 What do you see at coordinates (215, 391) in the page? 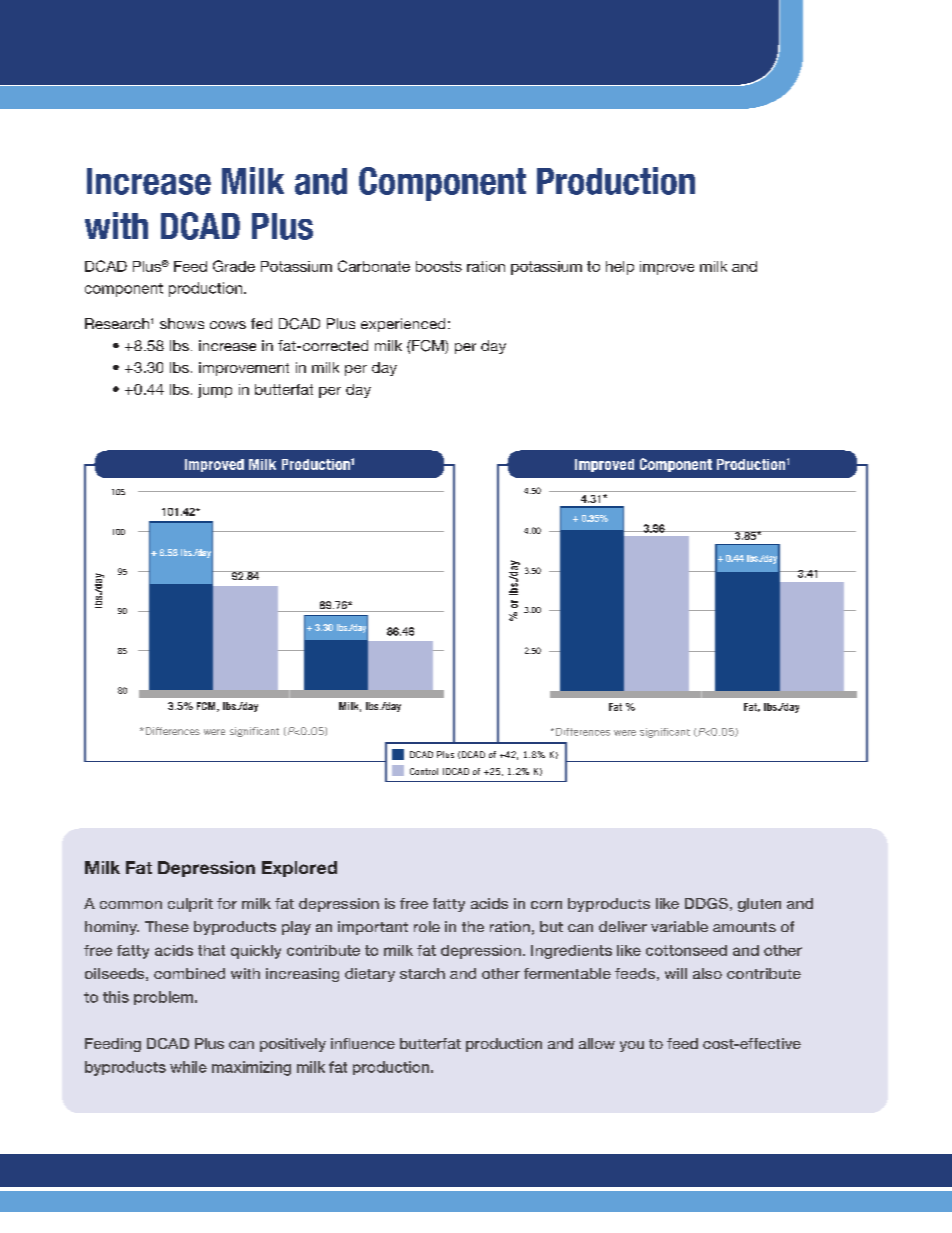
I see `jump` at bounding box center [215, 391].
